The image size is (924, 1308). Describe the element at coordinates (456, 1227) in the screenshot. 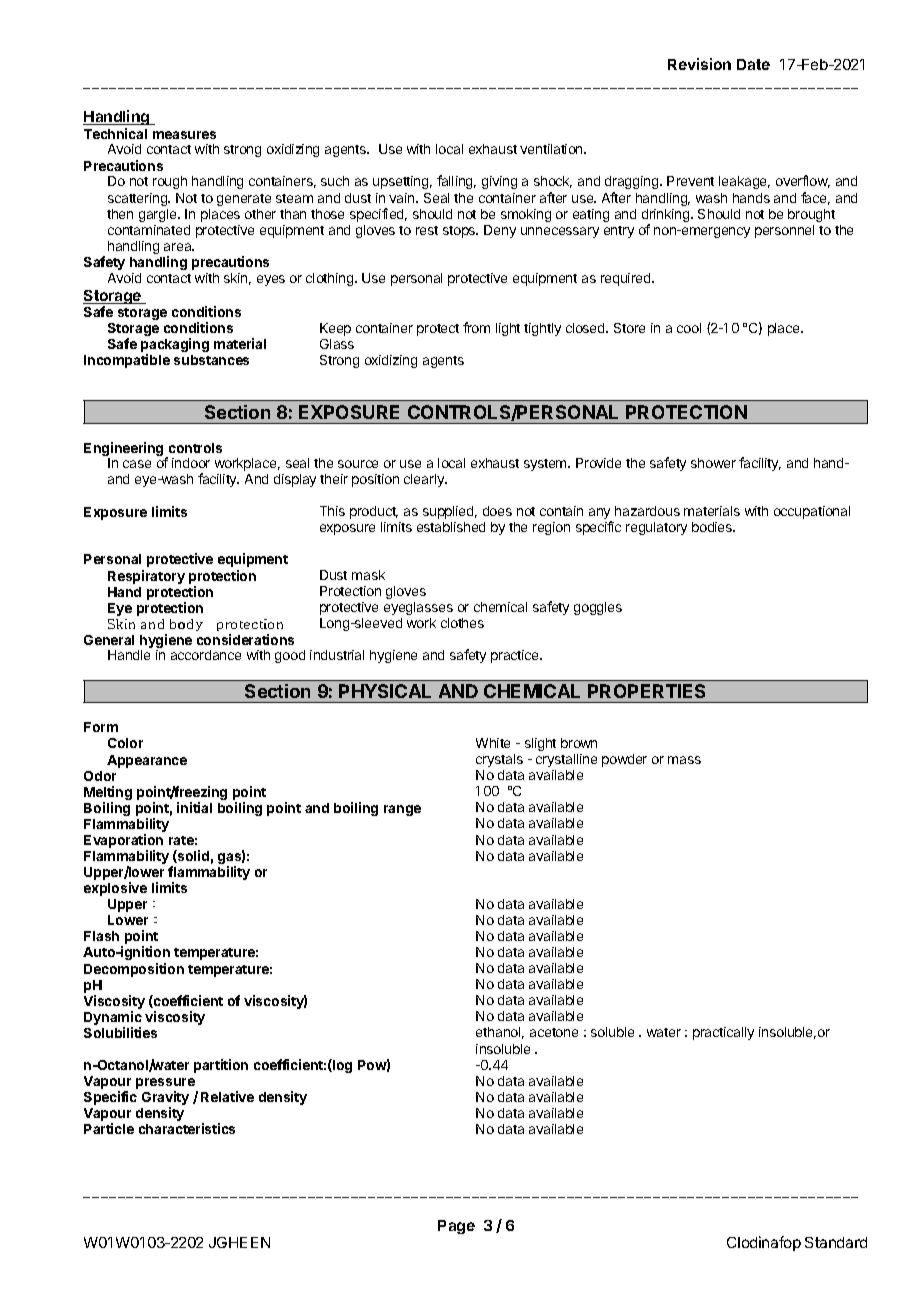

I see `Page` at that location.
